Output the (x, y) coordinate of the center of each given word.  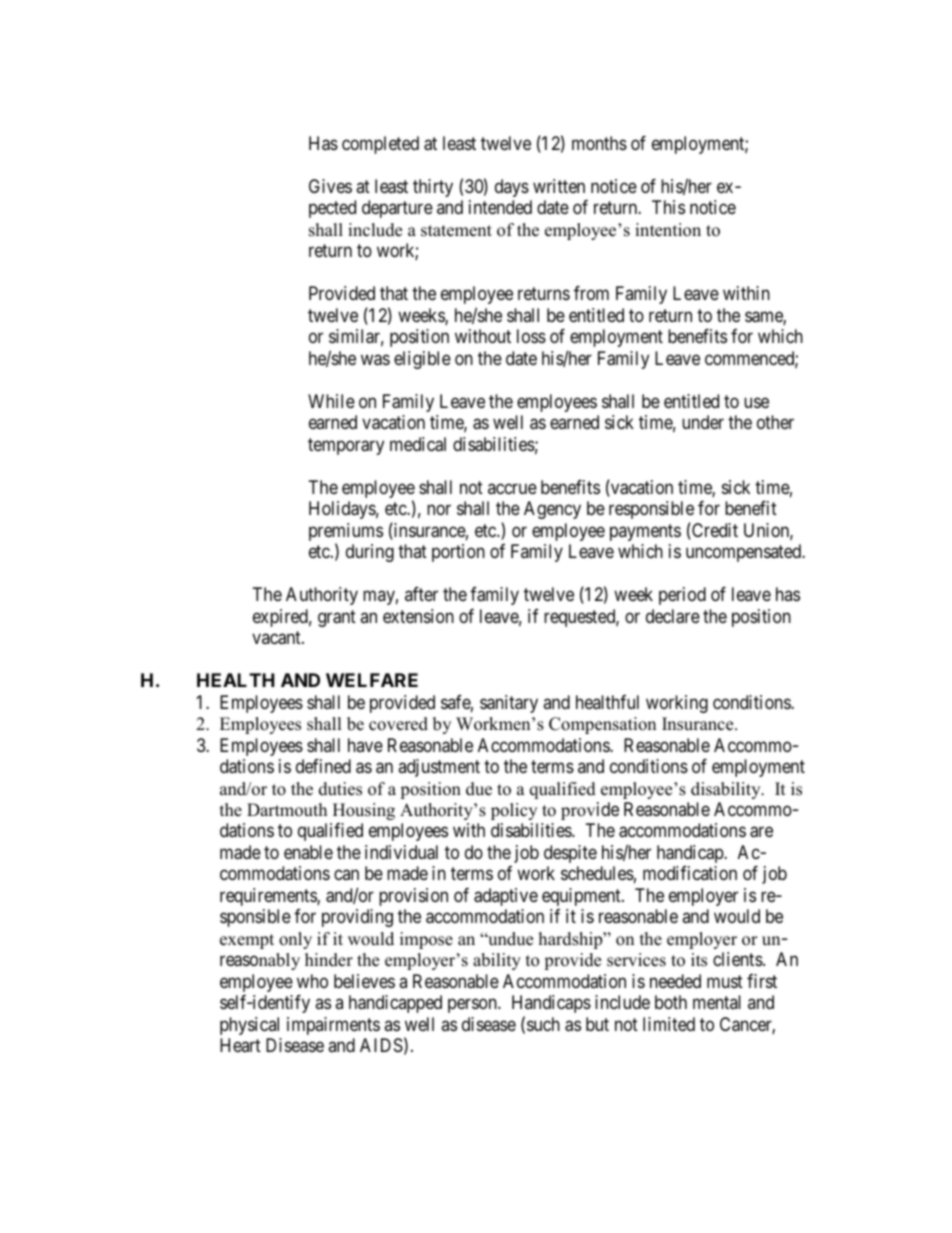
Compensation (602, 725)
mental (717, 1002)
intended (500, 207)
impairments (333, 1026)
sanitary (509, 704)
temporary (346, 446)
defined (323, 766)
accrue (512, 488)
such (543, 1024)
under (703, 422)
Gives (330, 186)
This (668, 207)
